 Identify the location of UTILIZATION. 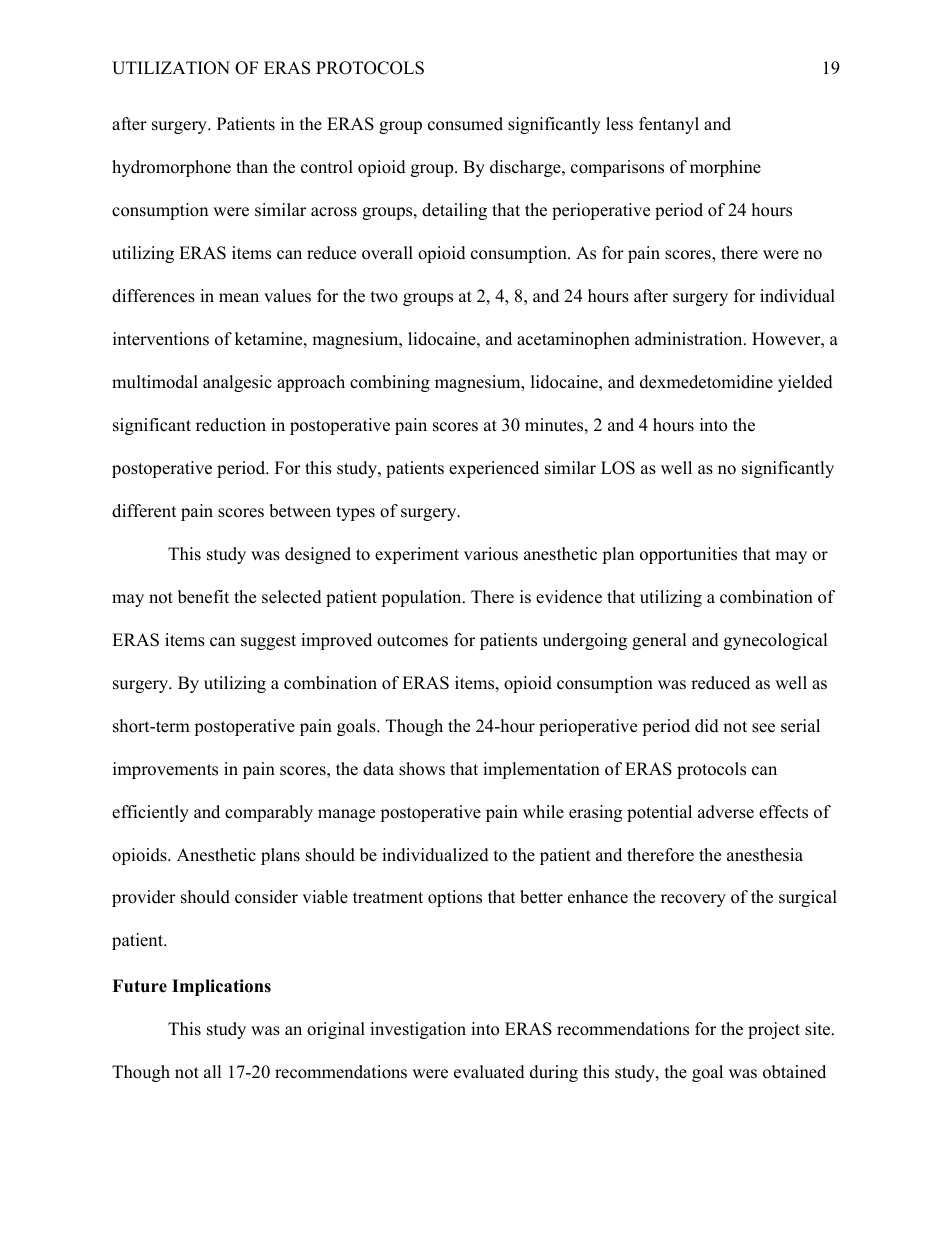
(171, 68).
